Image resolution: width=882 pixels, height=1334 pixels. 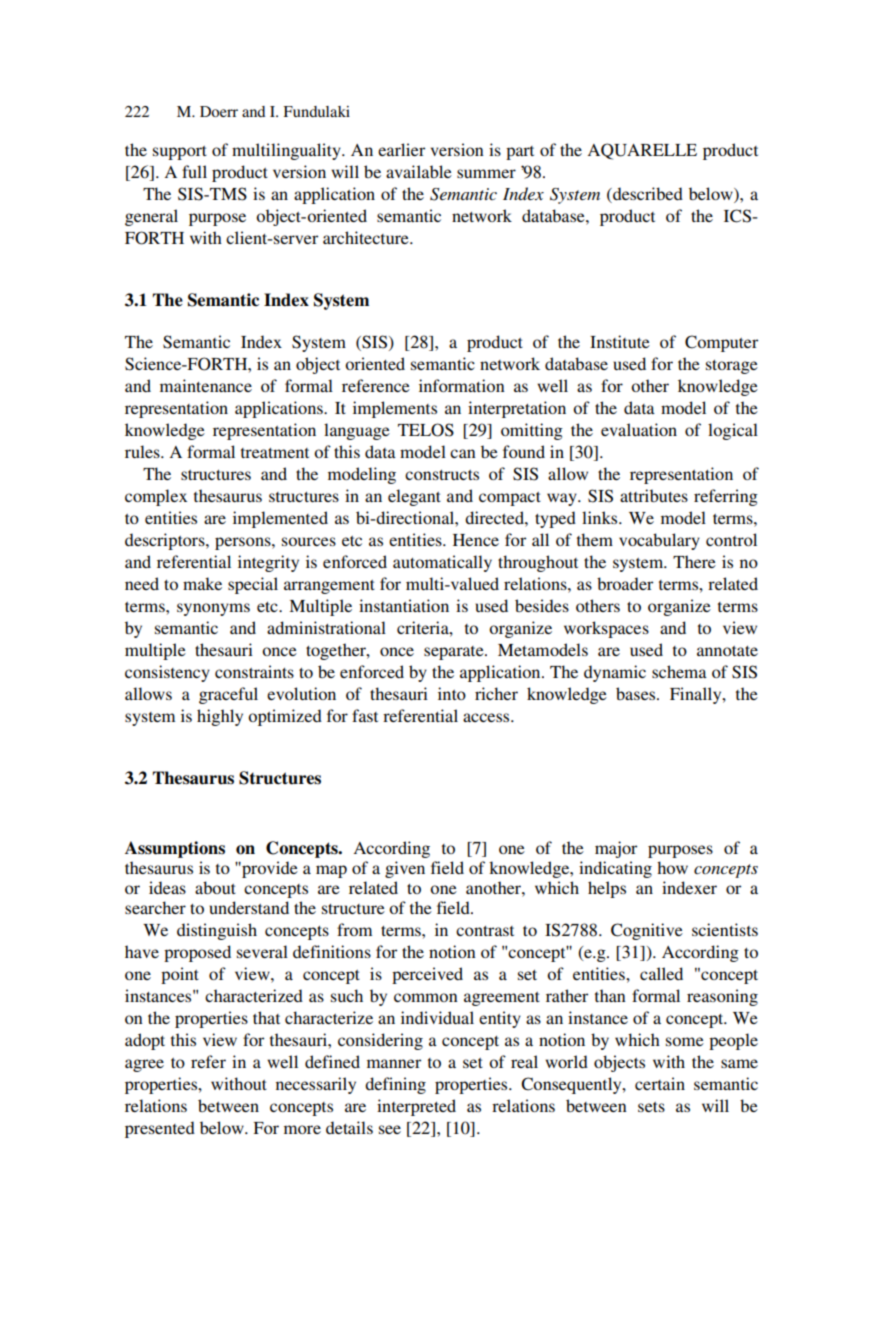 I want to click on described, so click(x=647, y=193).
